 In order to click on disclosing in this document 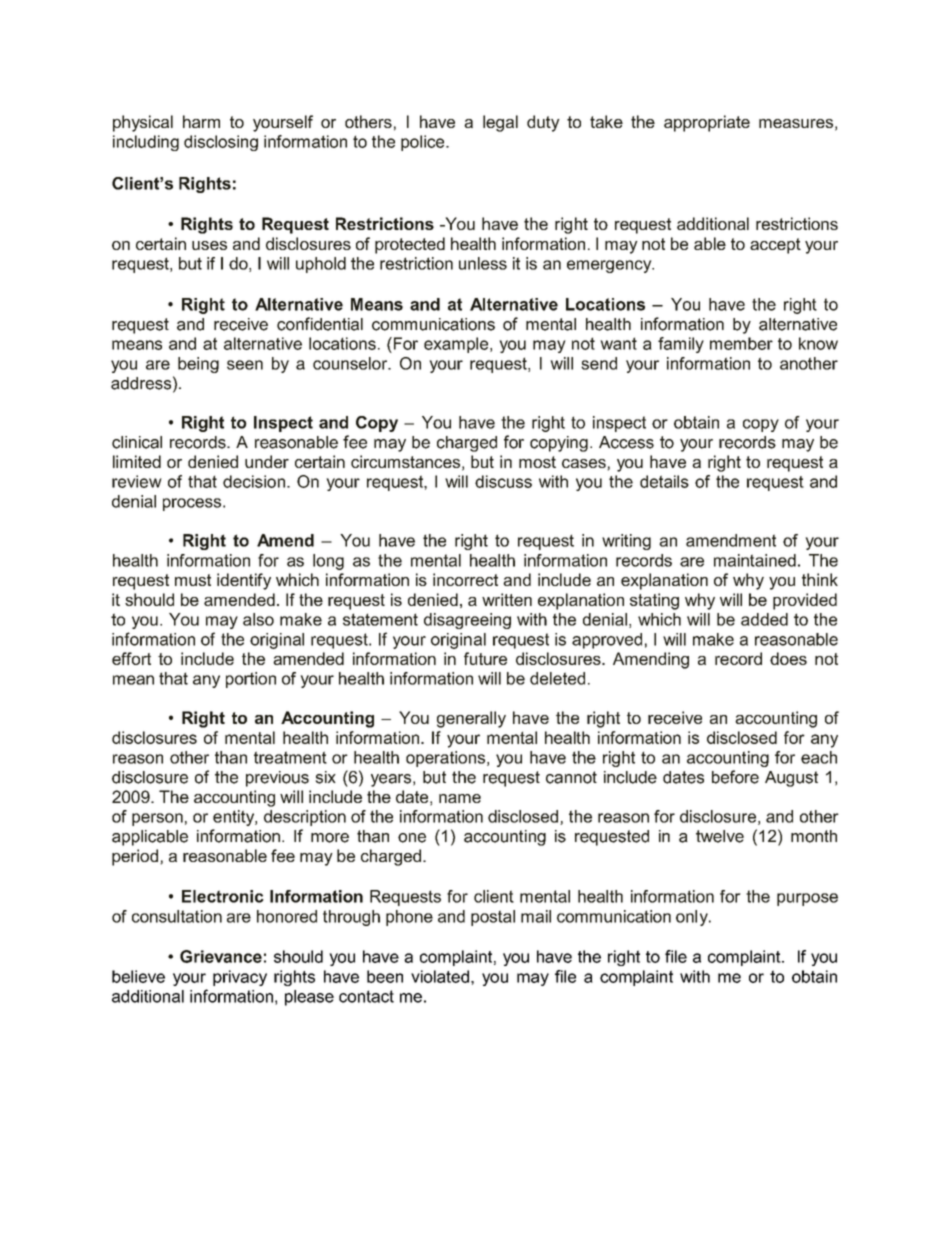, I will do `click(221, 143)`.
